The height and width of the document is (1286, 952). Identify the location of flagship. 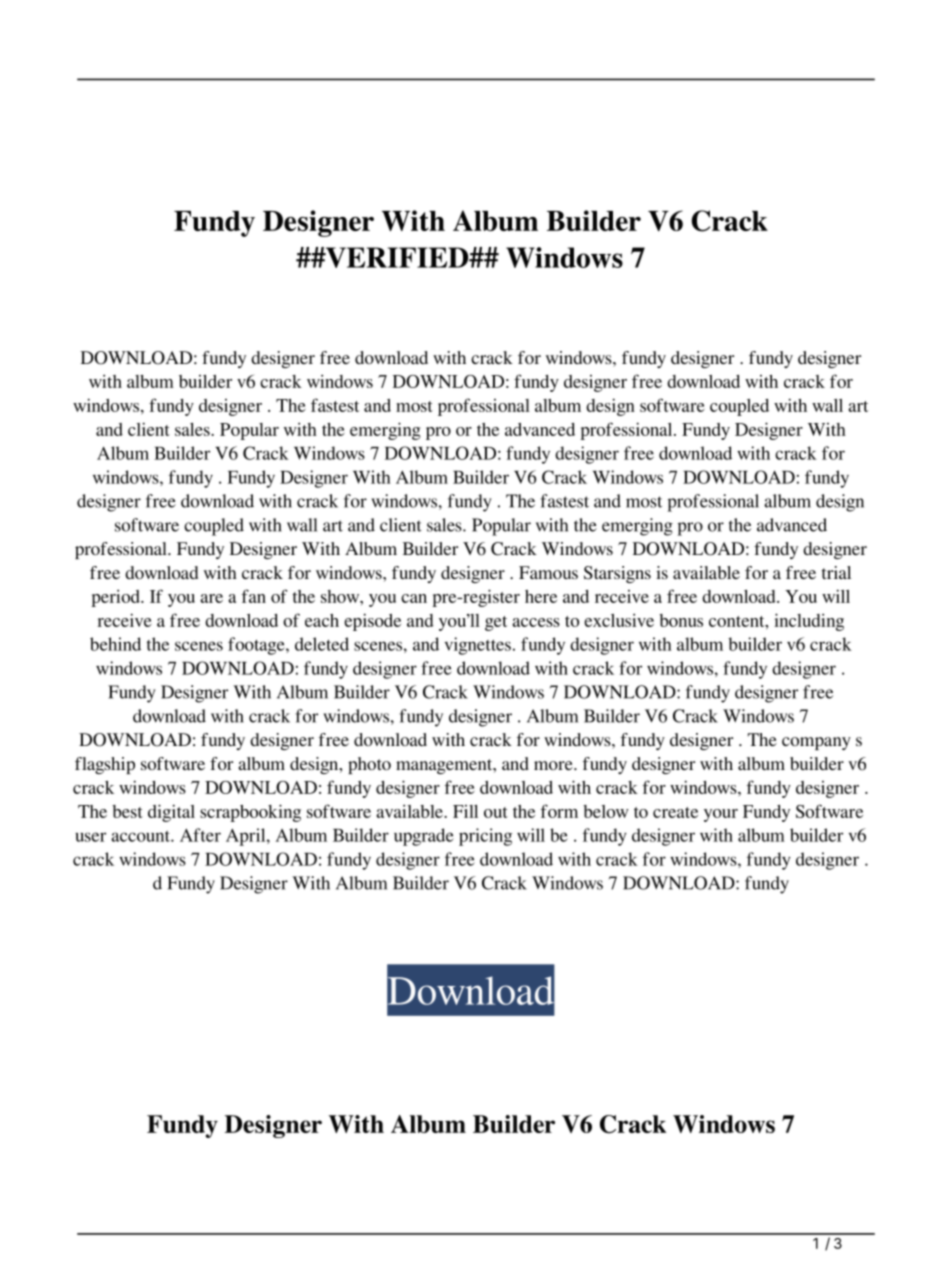
(105, 765).
